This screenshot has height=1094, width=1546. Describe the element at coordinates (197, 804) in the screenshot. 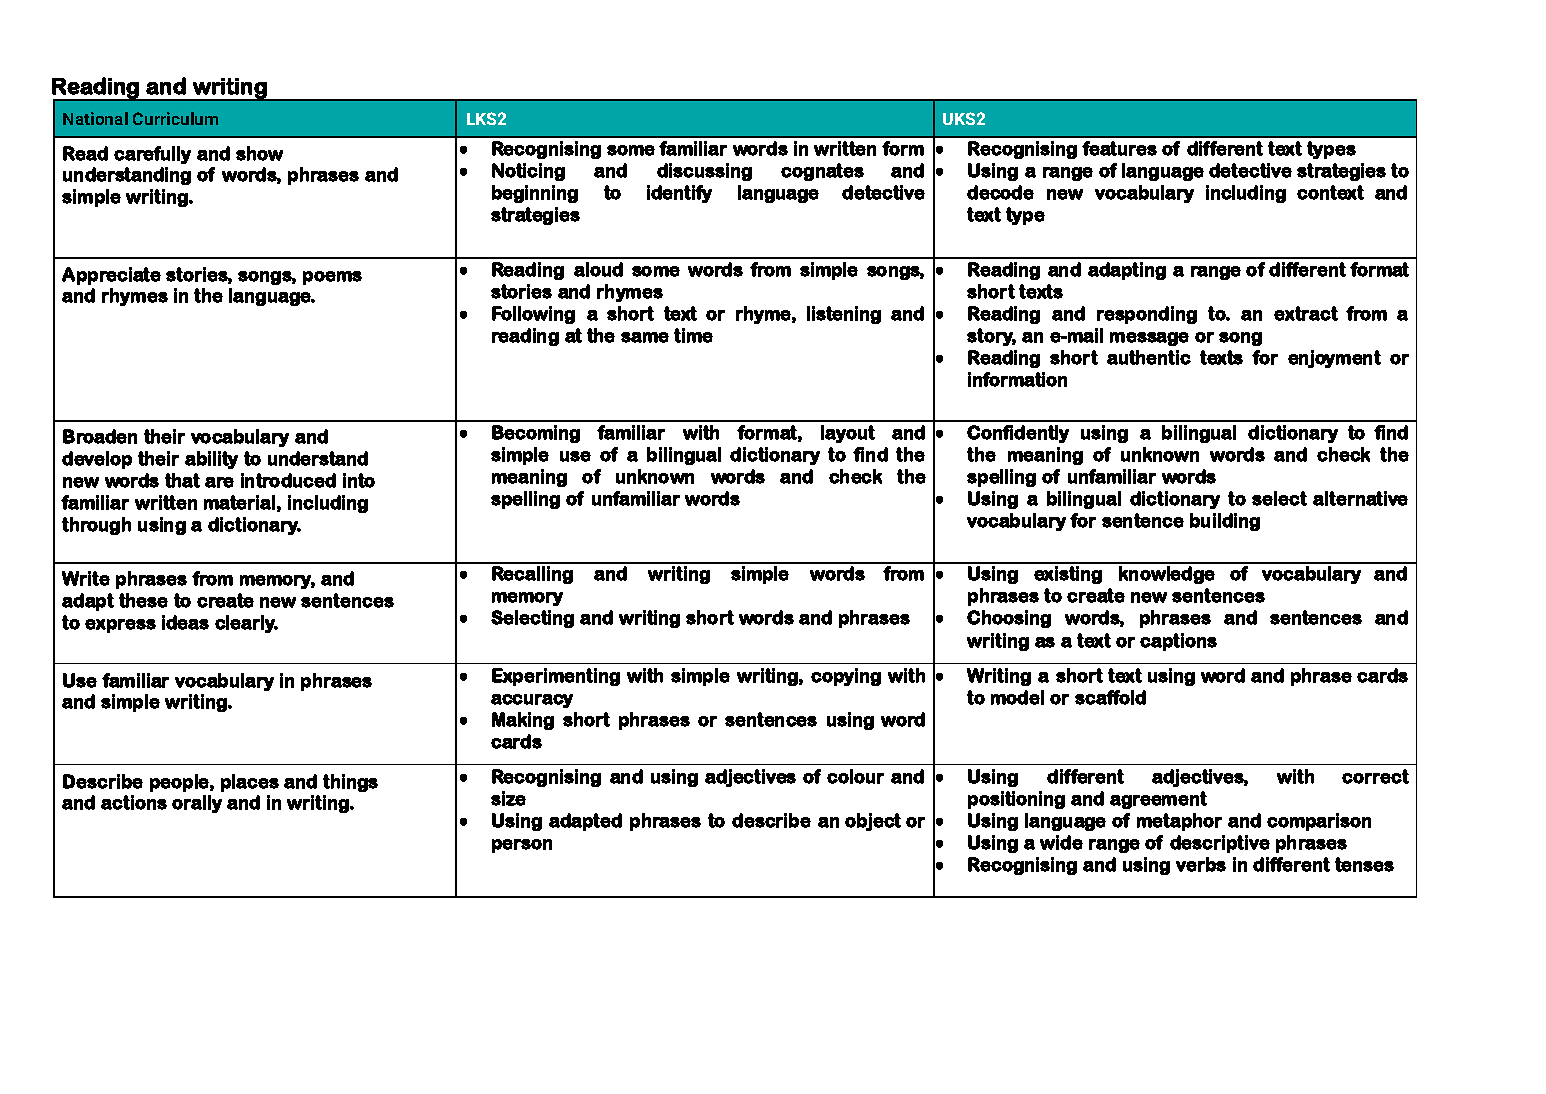

I see `orally` at that location.
